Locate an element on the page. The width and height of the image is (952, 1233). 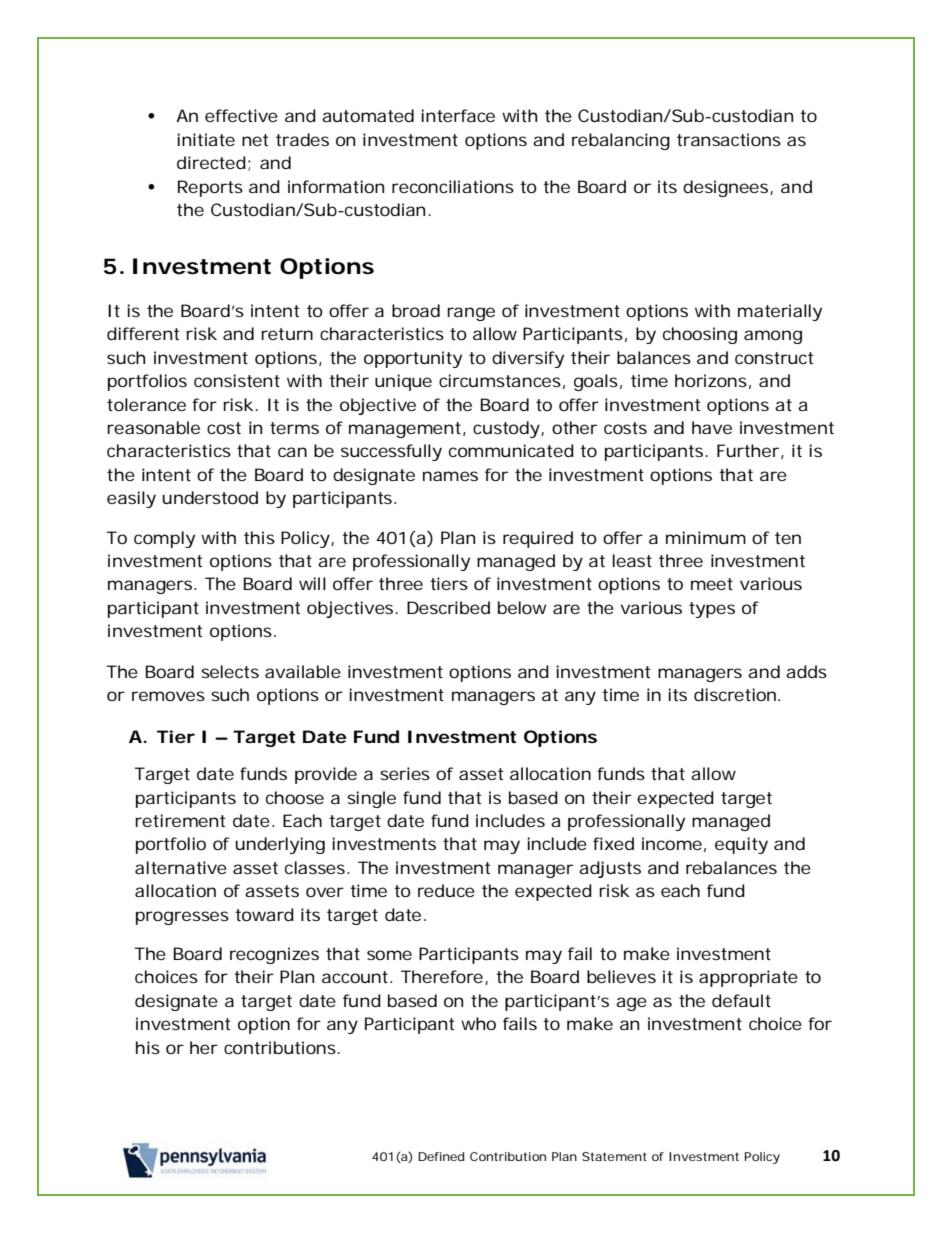
custody is located at coordinates (507, 429).
